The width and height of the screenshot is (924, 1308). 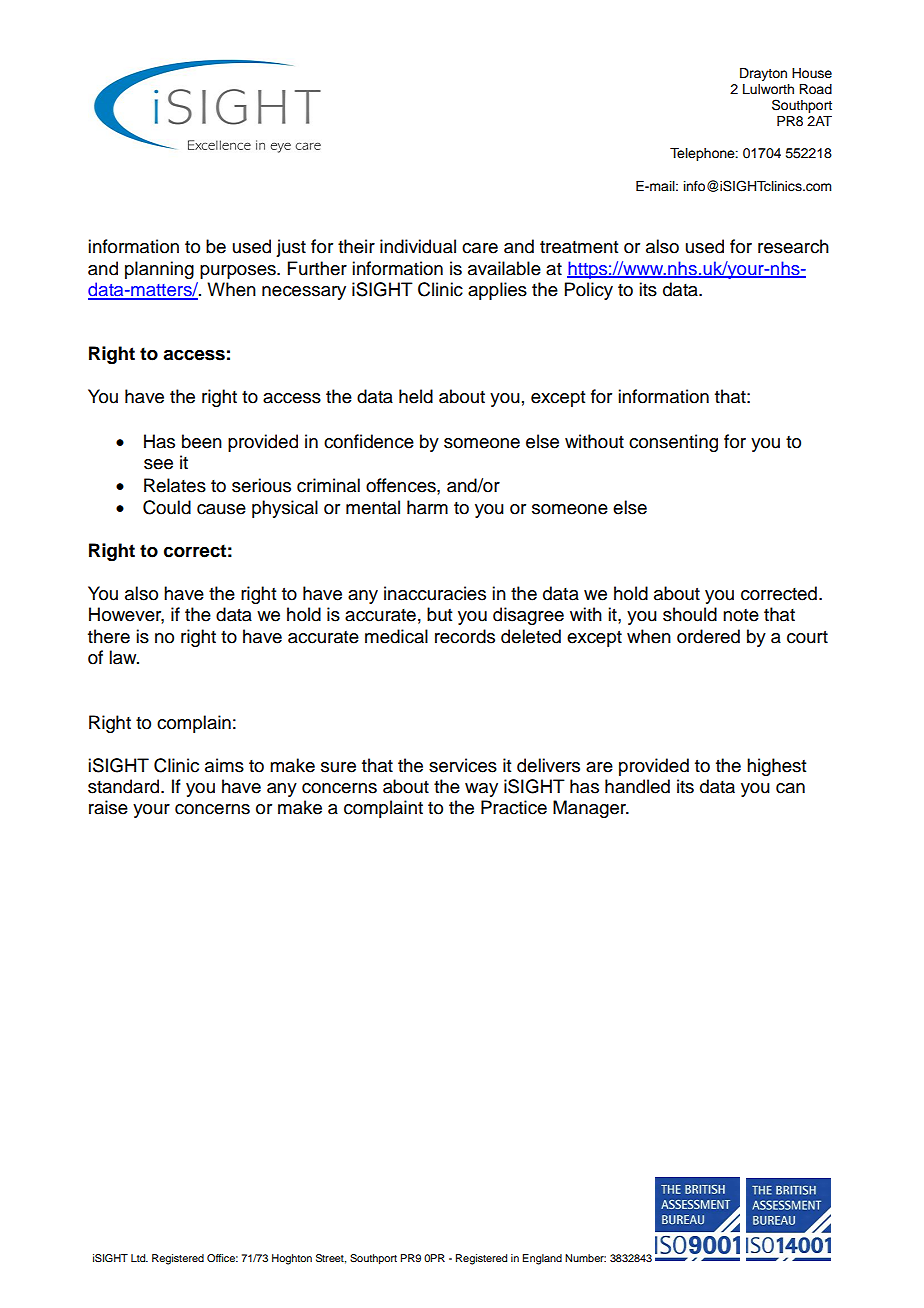 I want to click on Ltd, so click(x=139, y=1258).
